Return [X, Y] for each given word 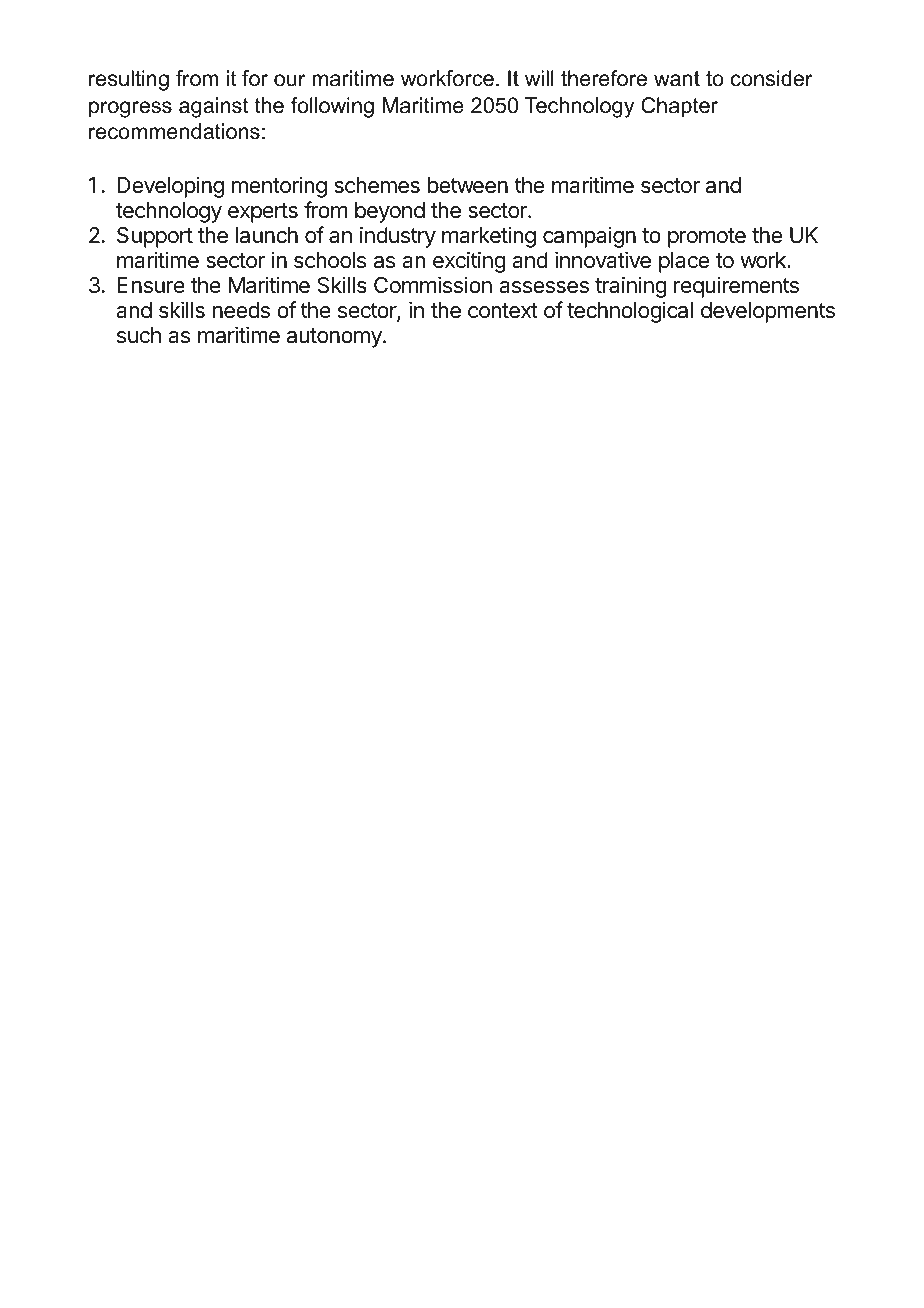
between [468, 185]
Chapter [679, 107]
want [677, 79]
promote [707, 238]
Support [155, 237]
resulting [129, 80]
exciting [469, 262]
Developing [170, 187]
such [139, 335]
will [539, 78]
